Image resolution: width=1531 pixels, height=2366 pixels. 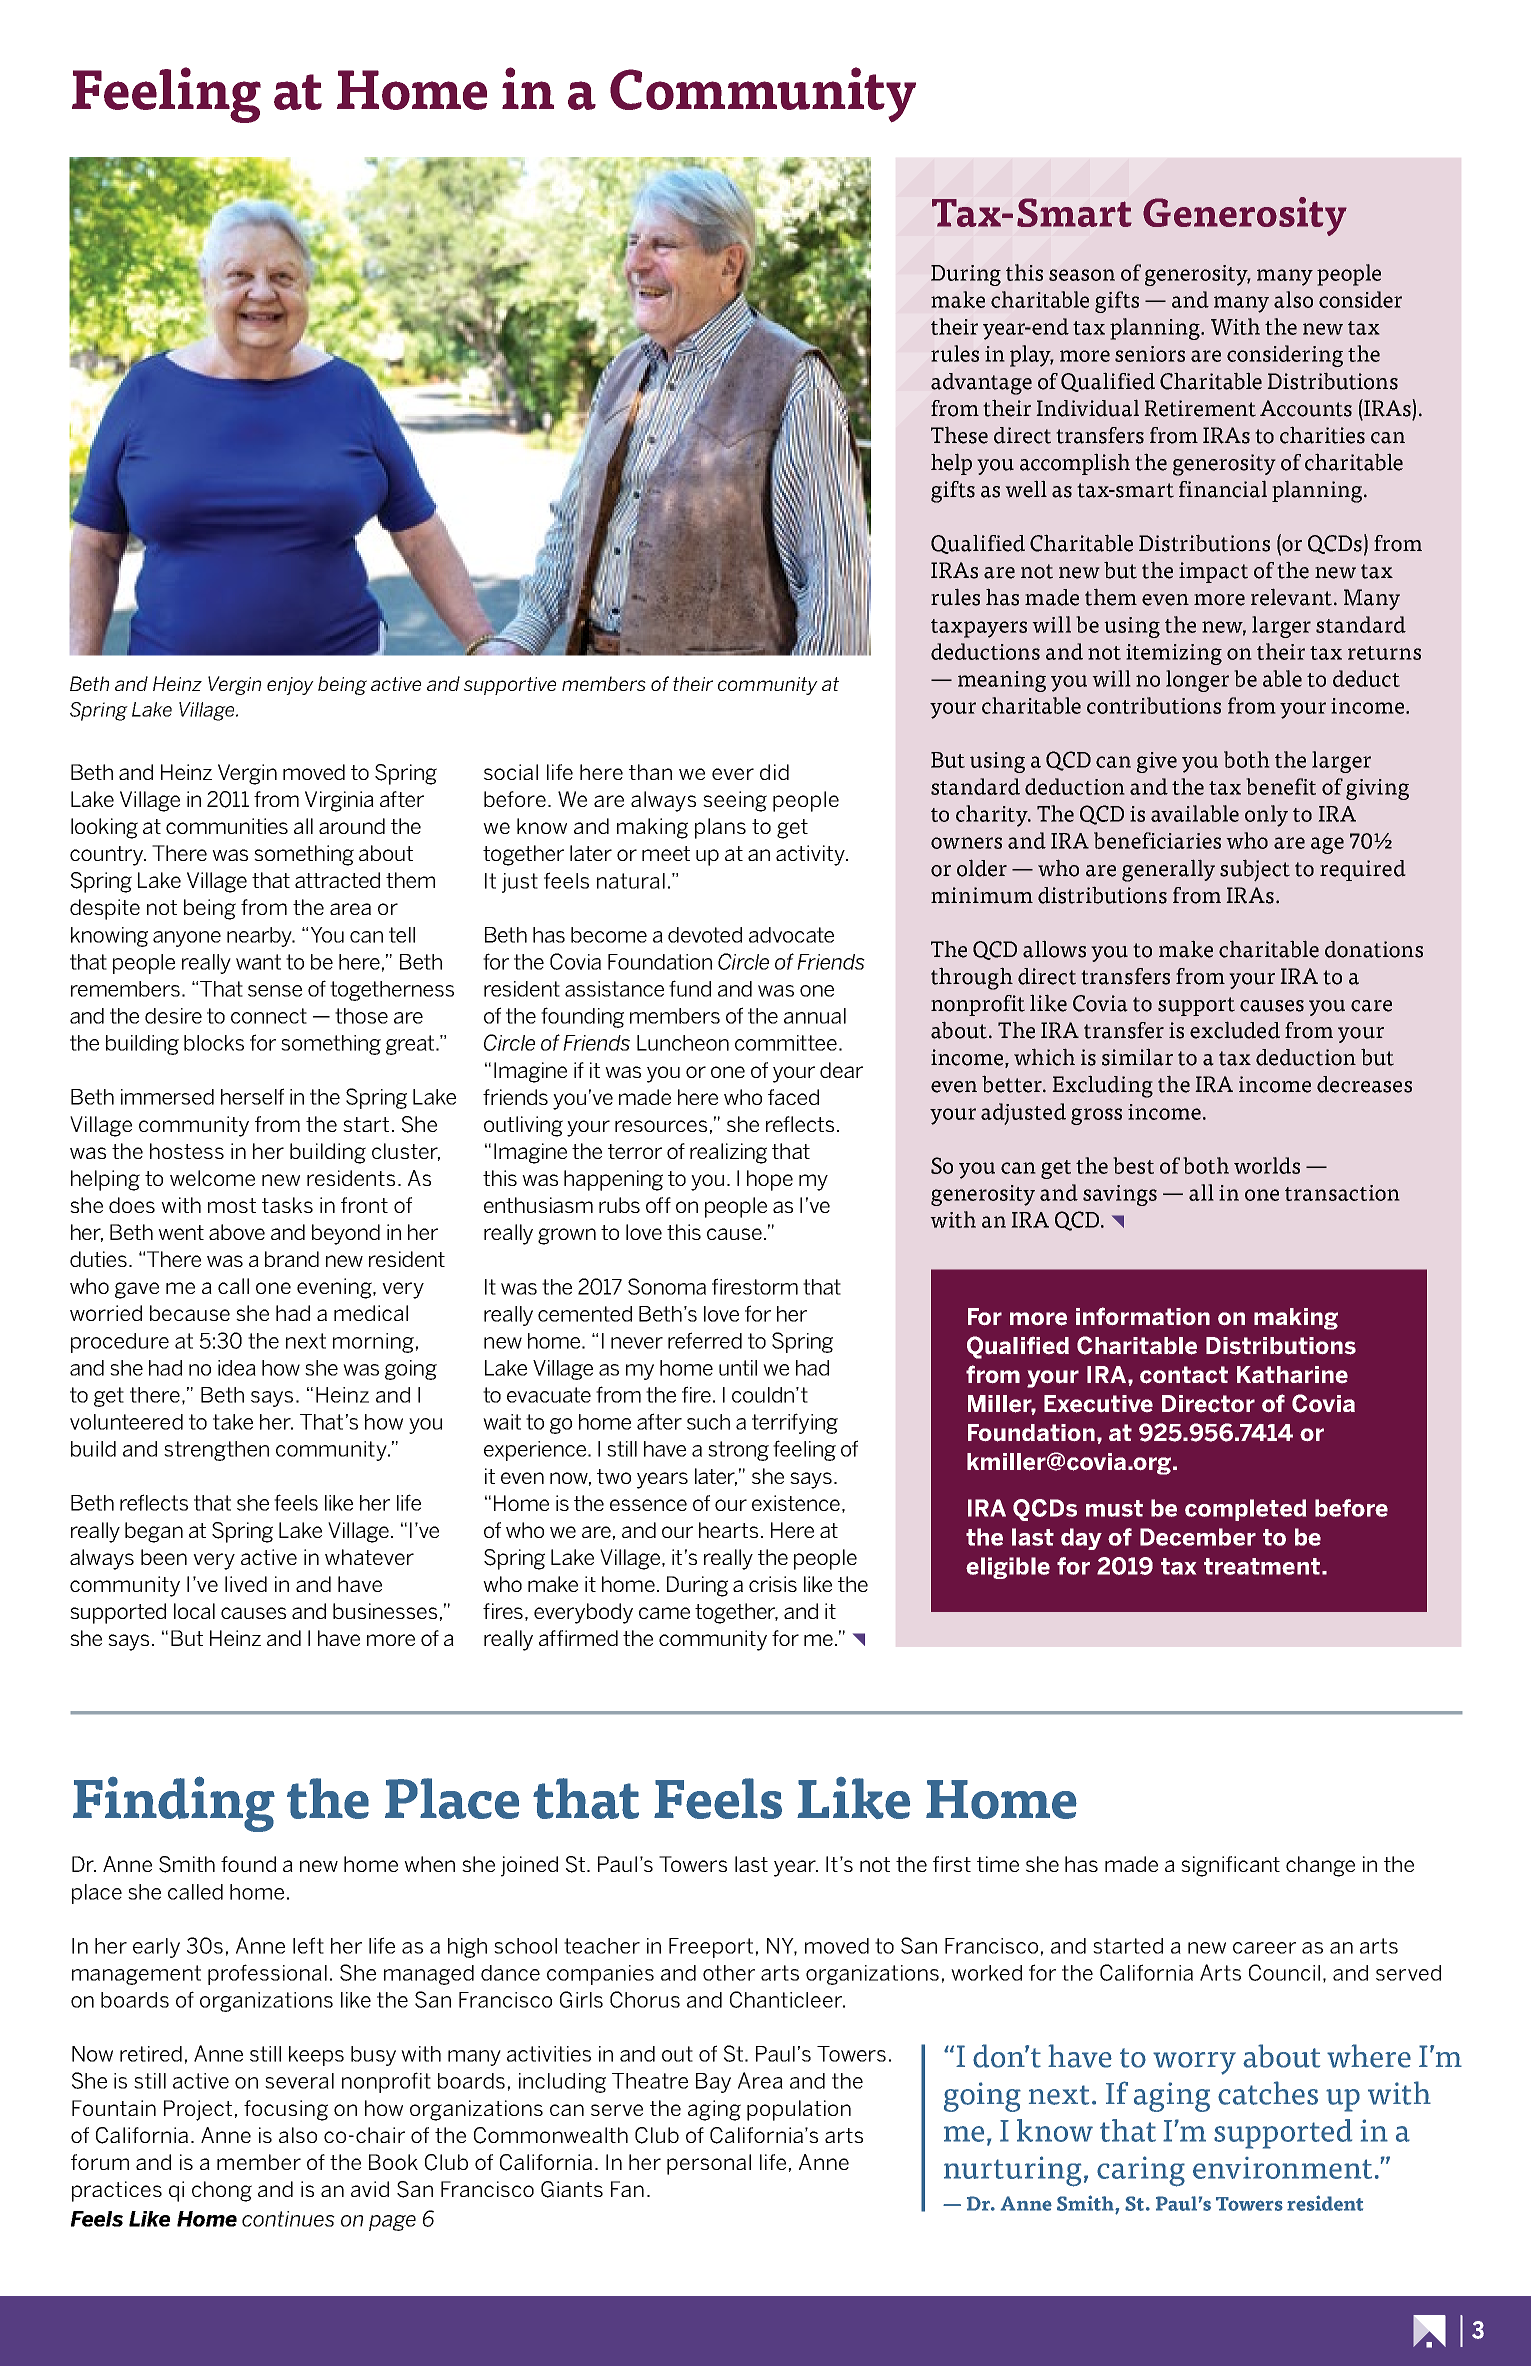 I want to click on enjoy, so click(x=290, y=686).
